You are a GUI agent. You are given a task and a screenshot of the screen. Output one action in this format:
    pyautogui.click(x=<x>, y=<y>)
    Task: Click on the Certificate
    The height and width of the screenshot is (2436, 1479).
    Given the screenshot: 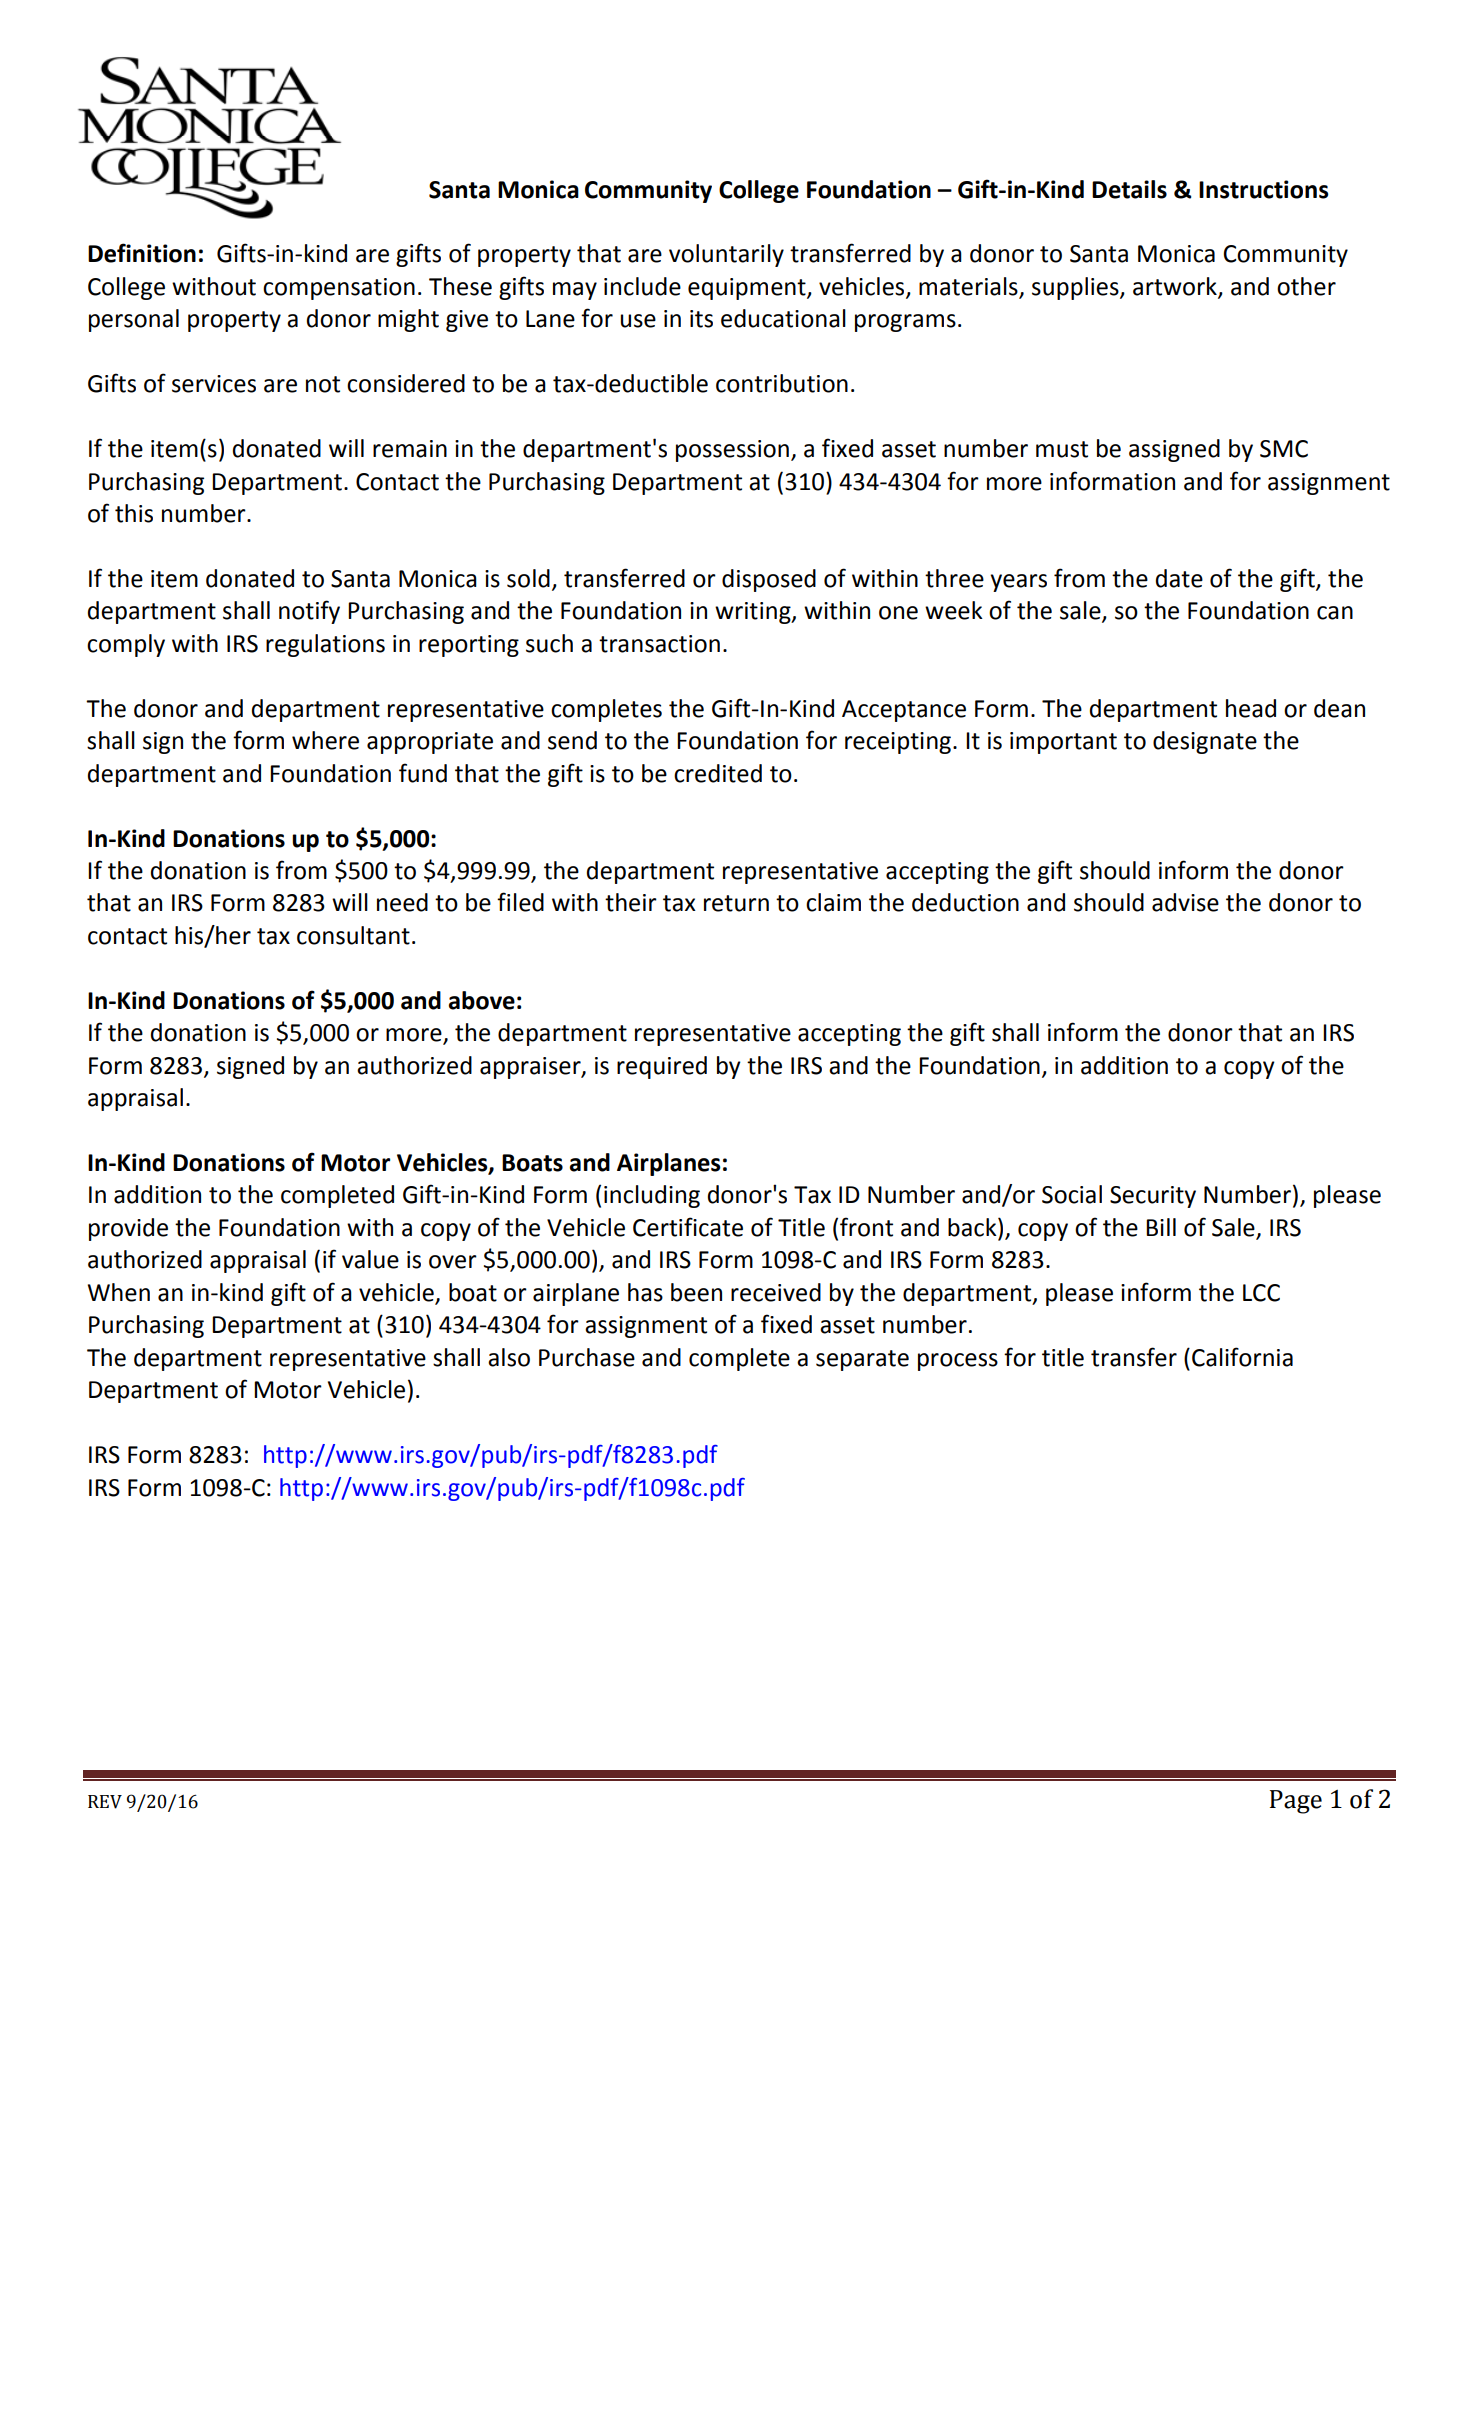 What is the action you would take?
    pyautogui.click(x=688, y=1227)
